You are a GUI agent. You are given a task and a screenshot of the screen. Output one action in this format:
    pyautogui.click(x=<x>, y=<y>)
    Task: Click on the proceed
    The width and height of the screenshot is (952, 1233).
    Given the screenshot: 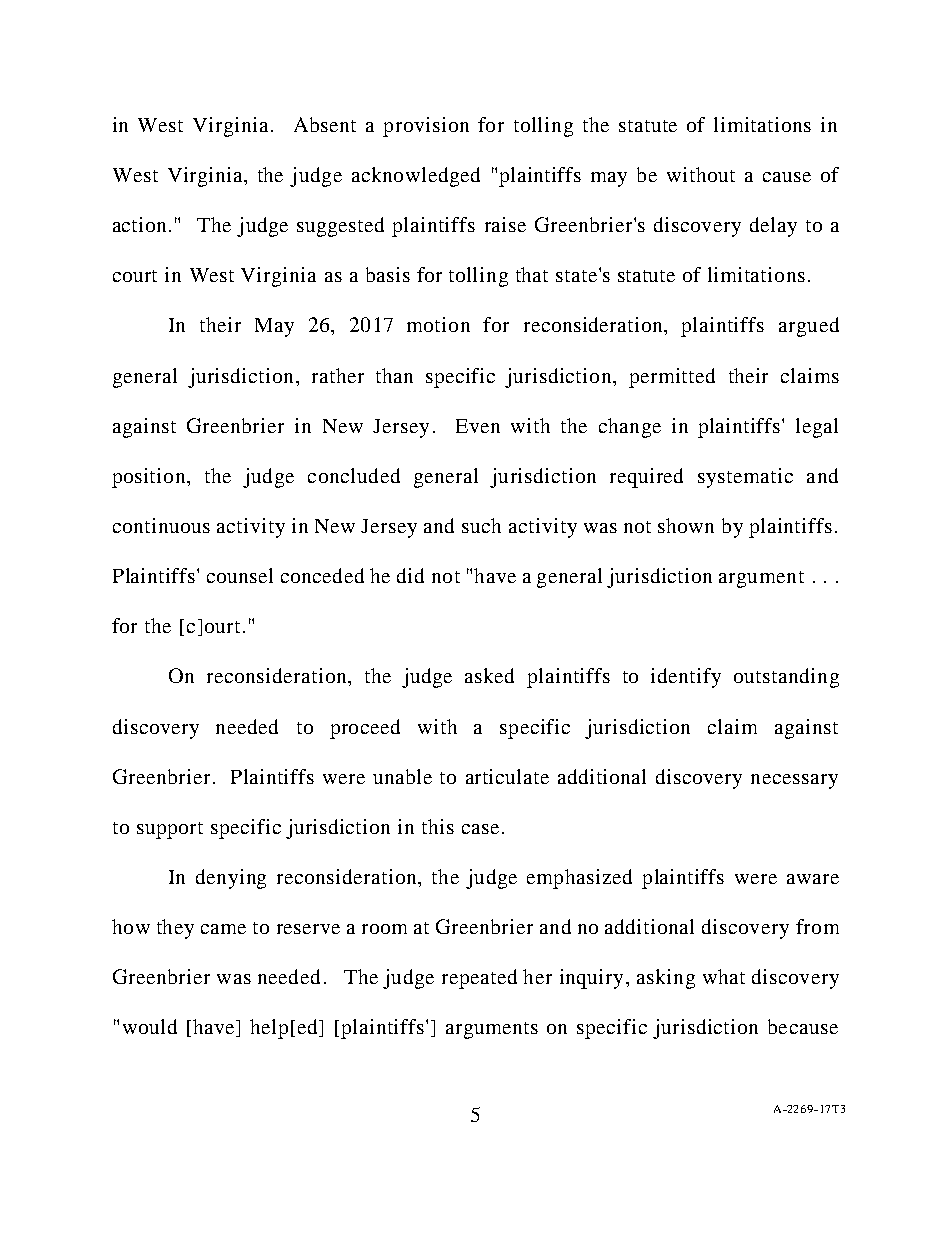 What is the action you would take?
    pyautogui.click(x=365, y=729)
